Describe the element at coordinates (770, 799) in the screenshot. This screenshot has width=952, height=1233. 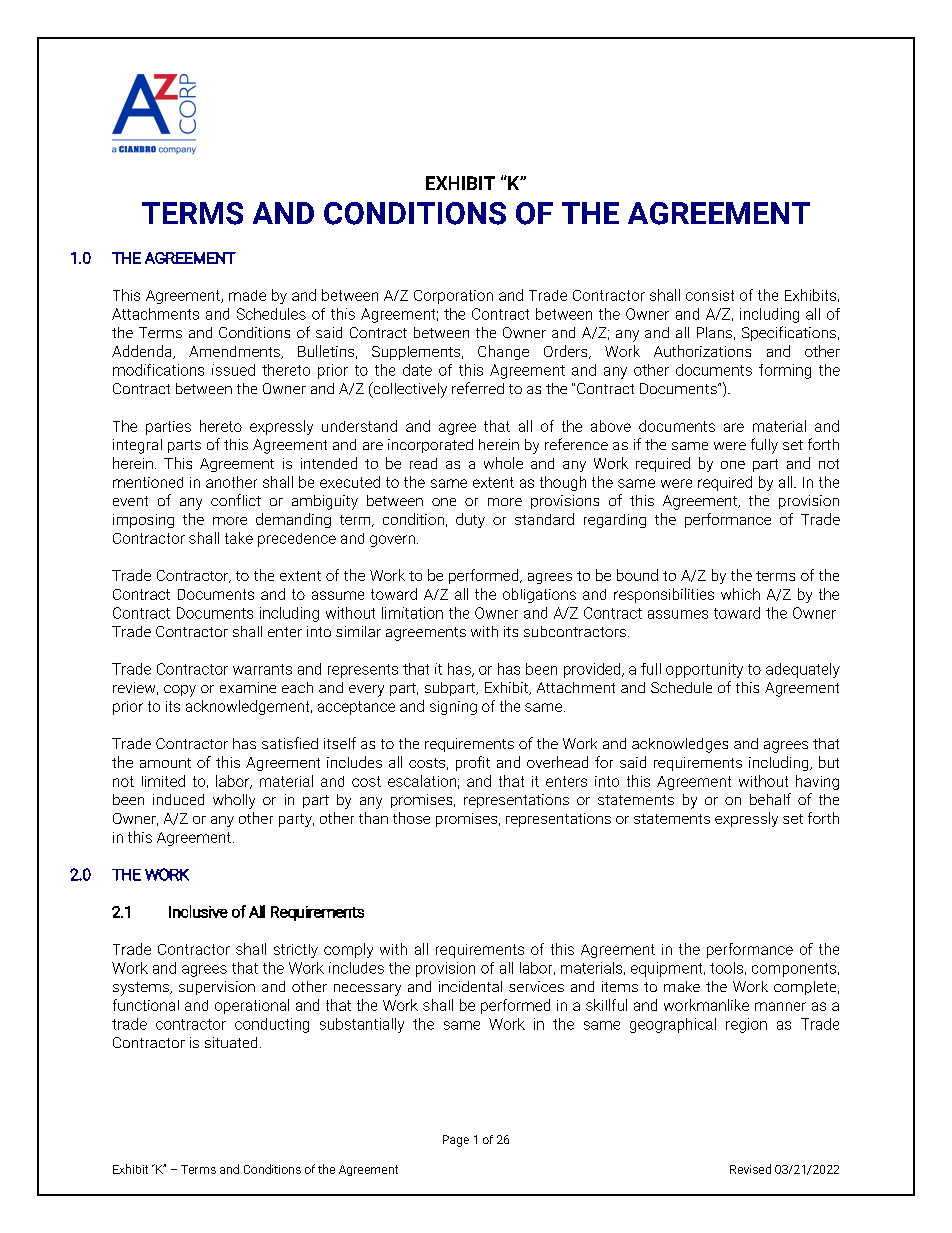
I see `behalf` at that location.
